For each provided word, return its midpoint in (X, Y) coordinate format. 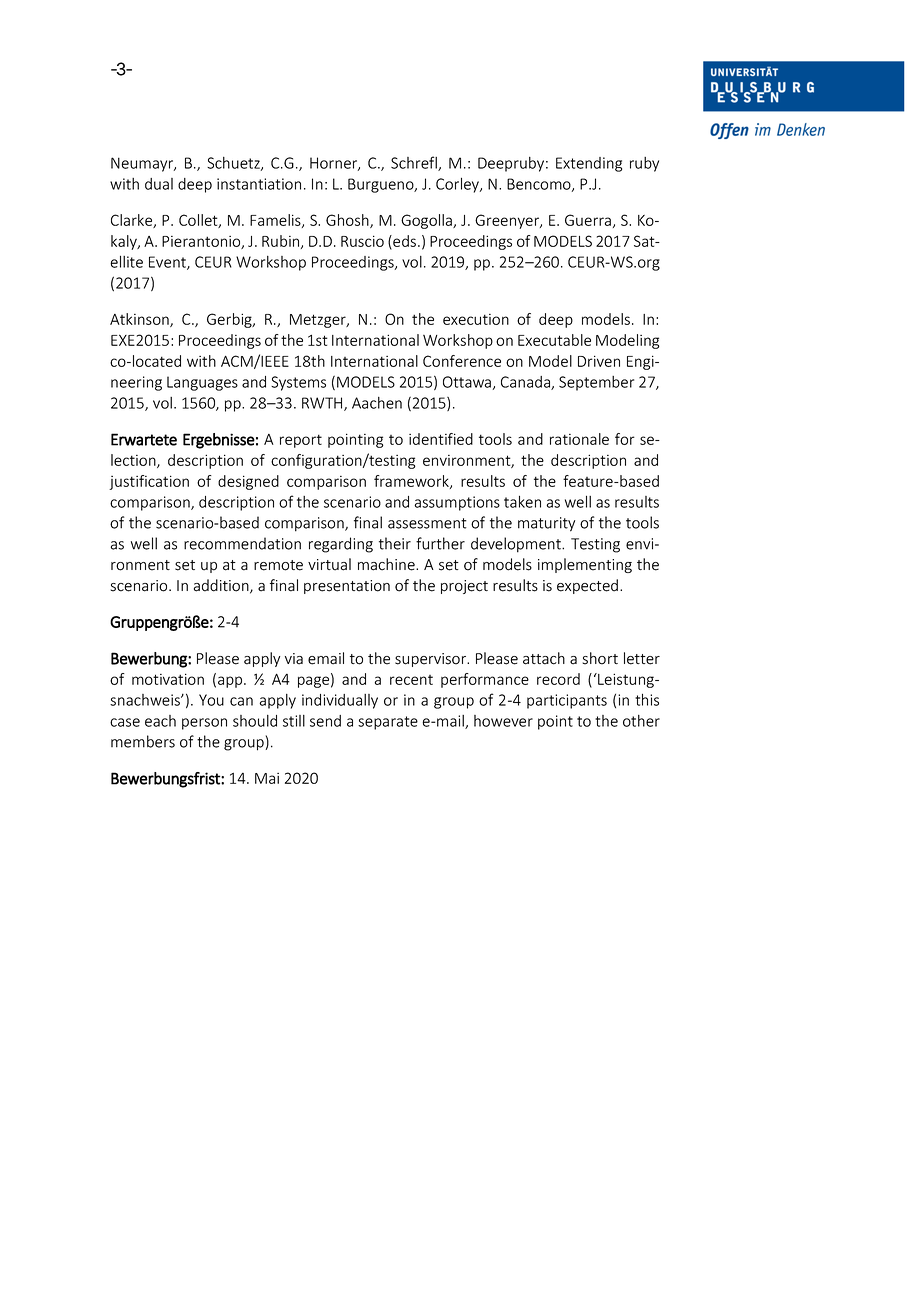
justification (149, 482)
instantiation (259, 184)
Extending (589, 164)
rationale (579, 439)
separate (388, 723)
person (204, 724)
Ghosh (348, 221)
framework (412, 482)
